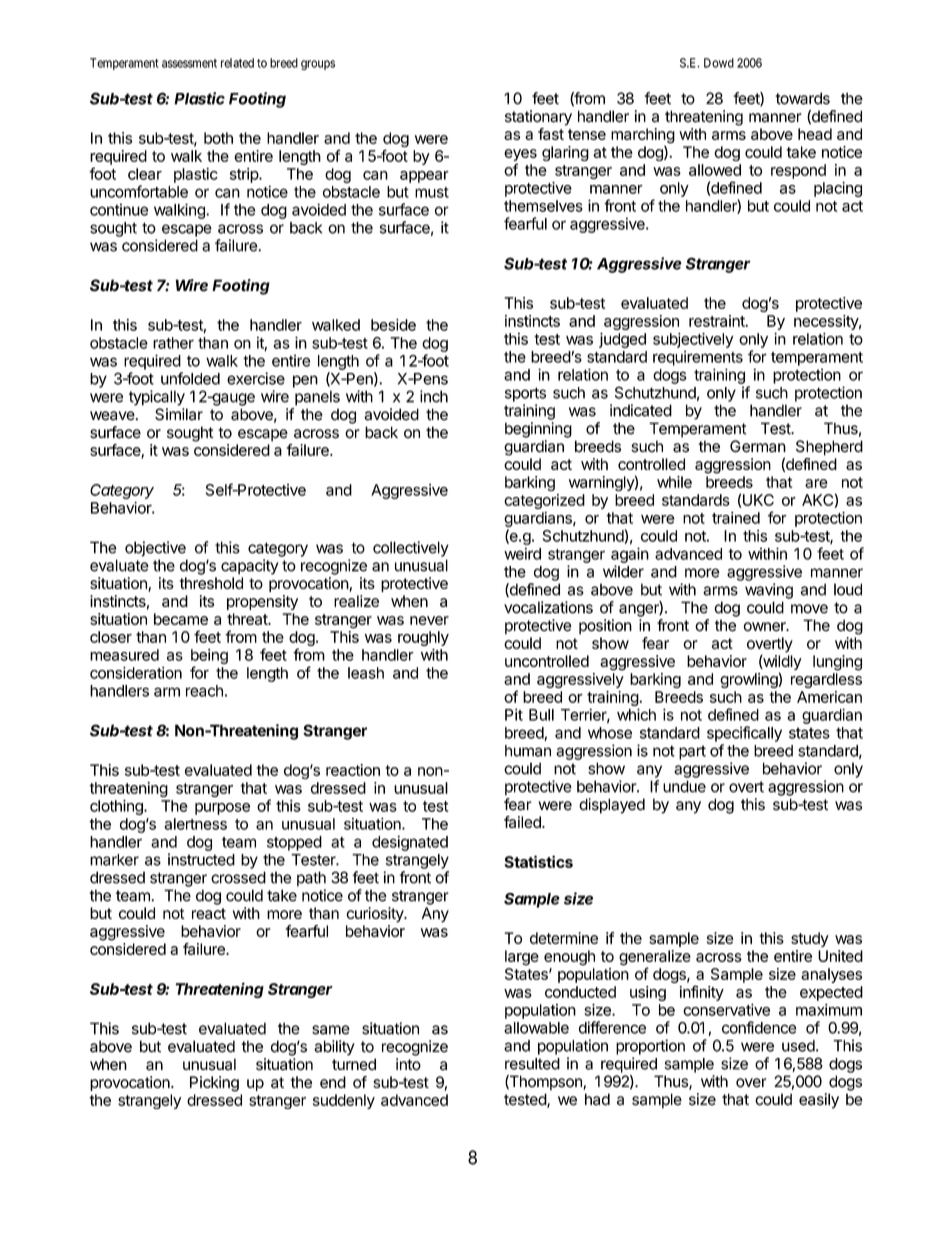 The height and width of the image is (1233, 952). Describe the element at coordinates (802, 98) in the image. I see `towards` at that location.
